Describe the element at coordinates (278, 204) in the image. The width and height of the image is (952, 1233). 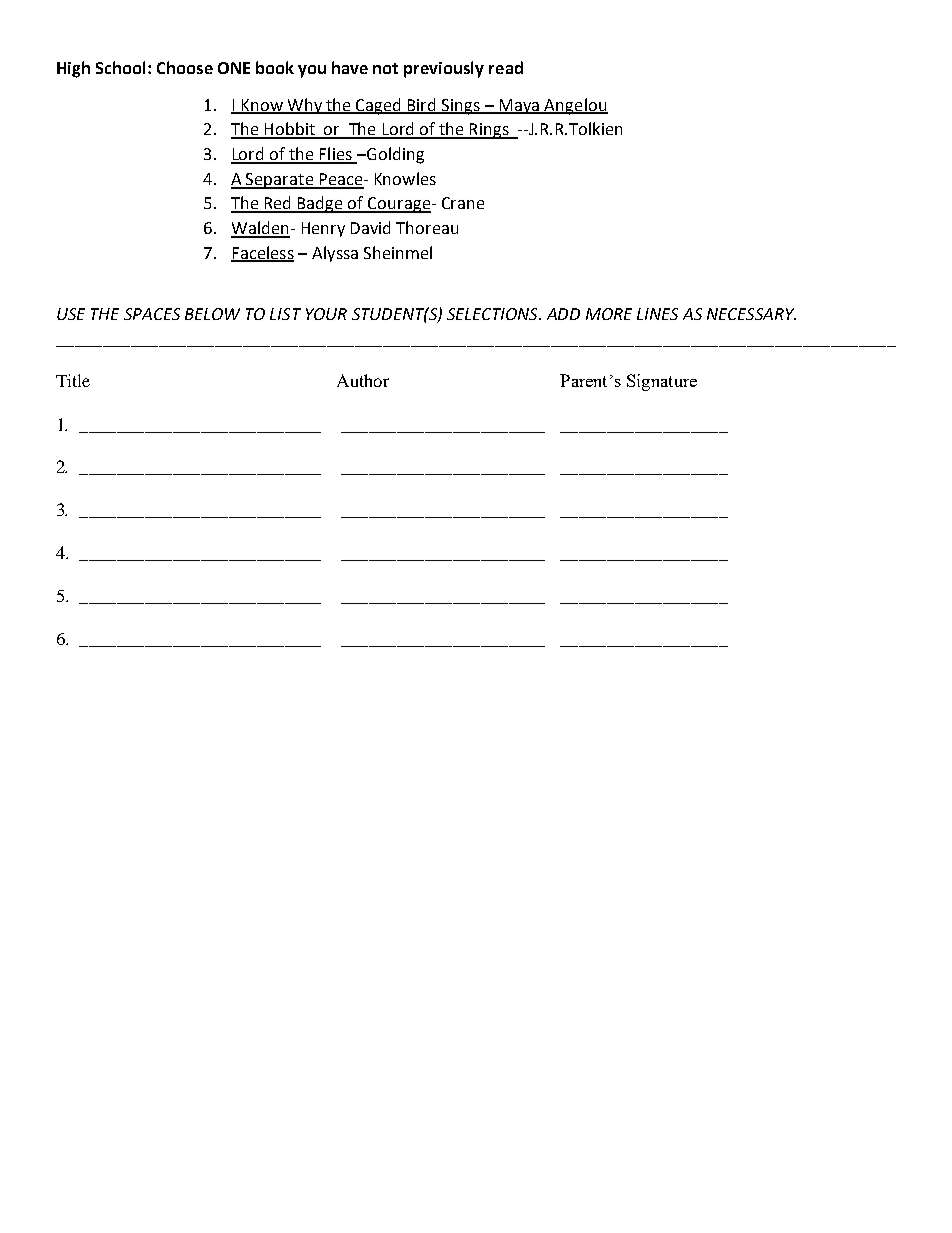
I see `Red` at that location.
